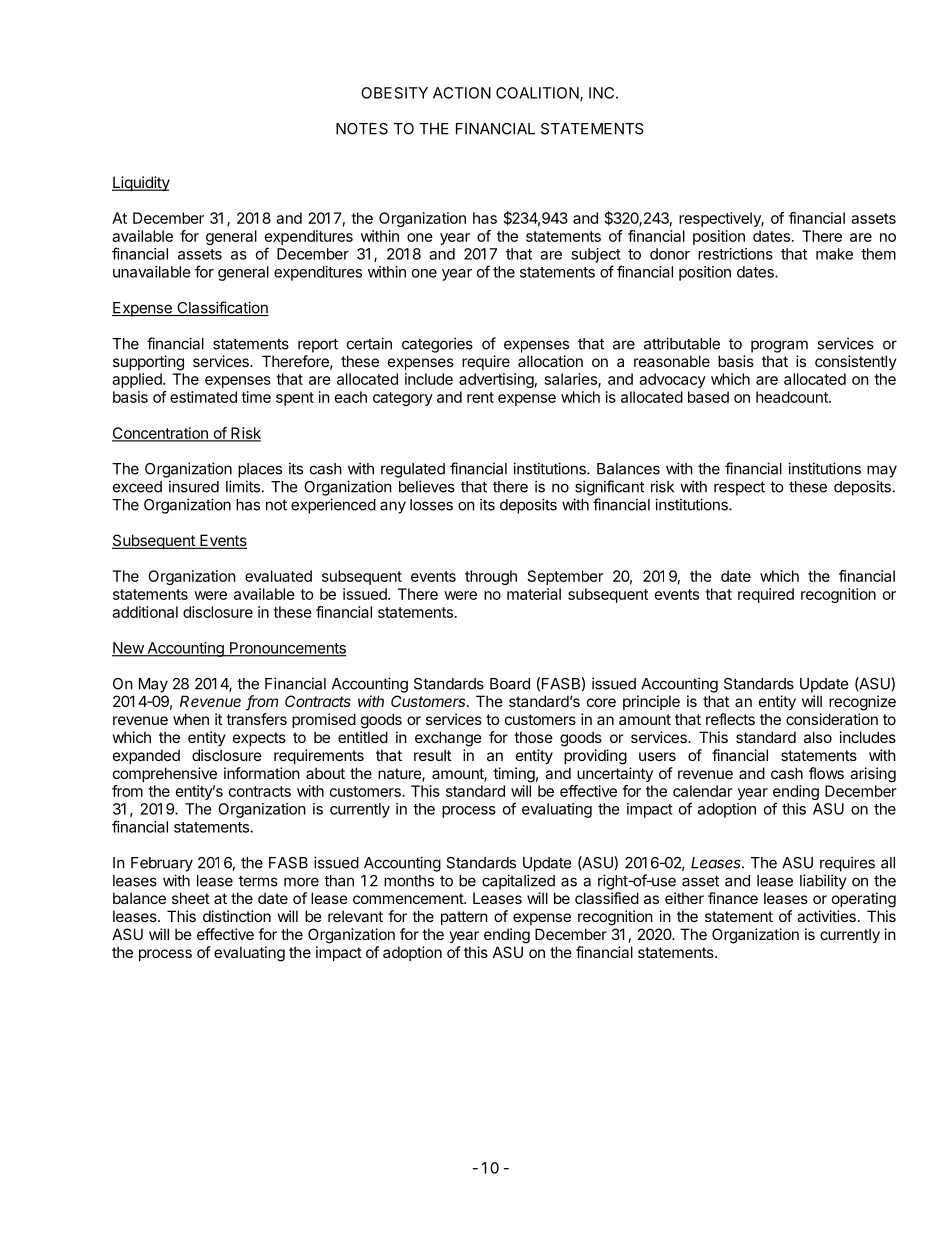 This screenshot has height=1233, width=952. Describe the element at coordinates (496, 380) in the screenshot. I see `advertising` at that location.
